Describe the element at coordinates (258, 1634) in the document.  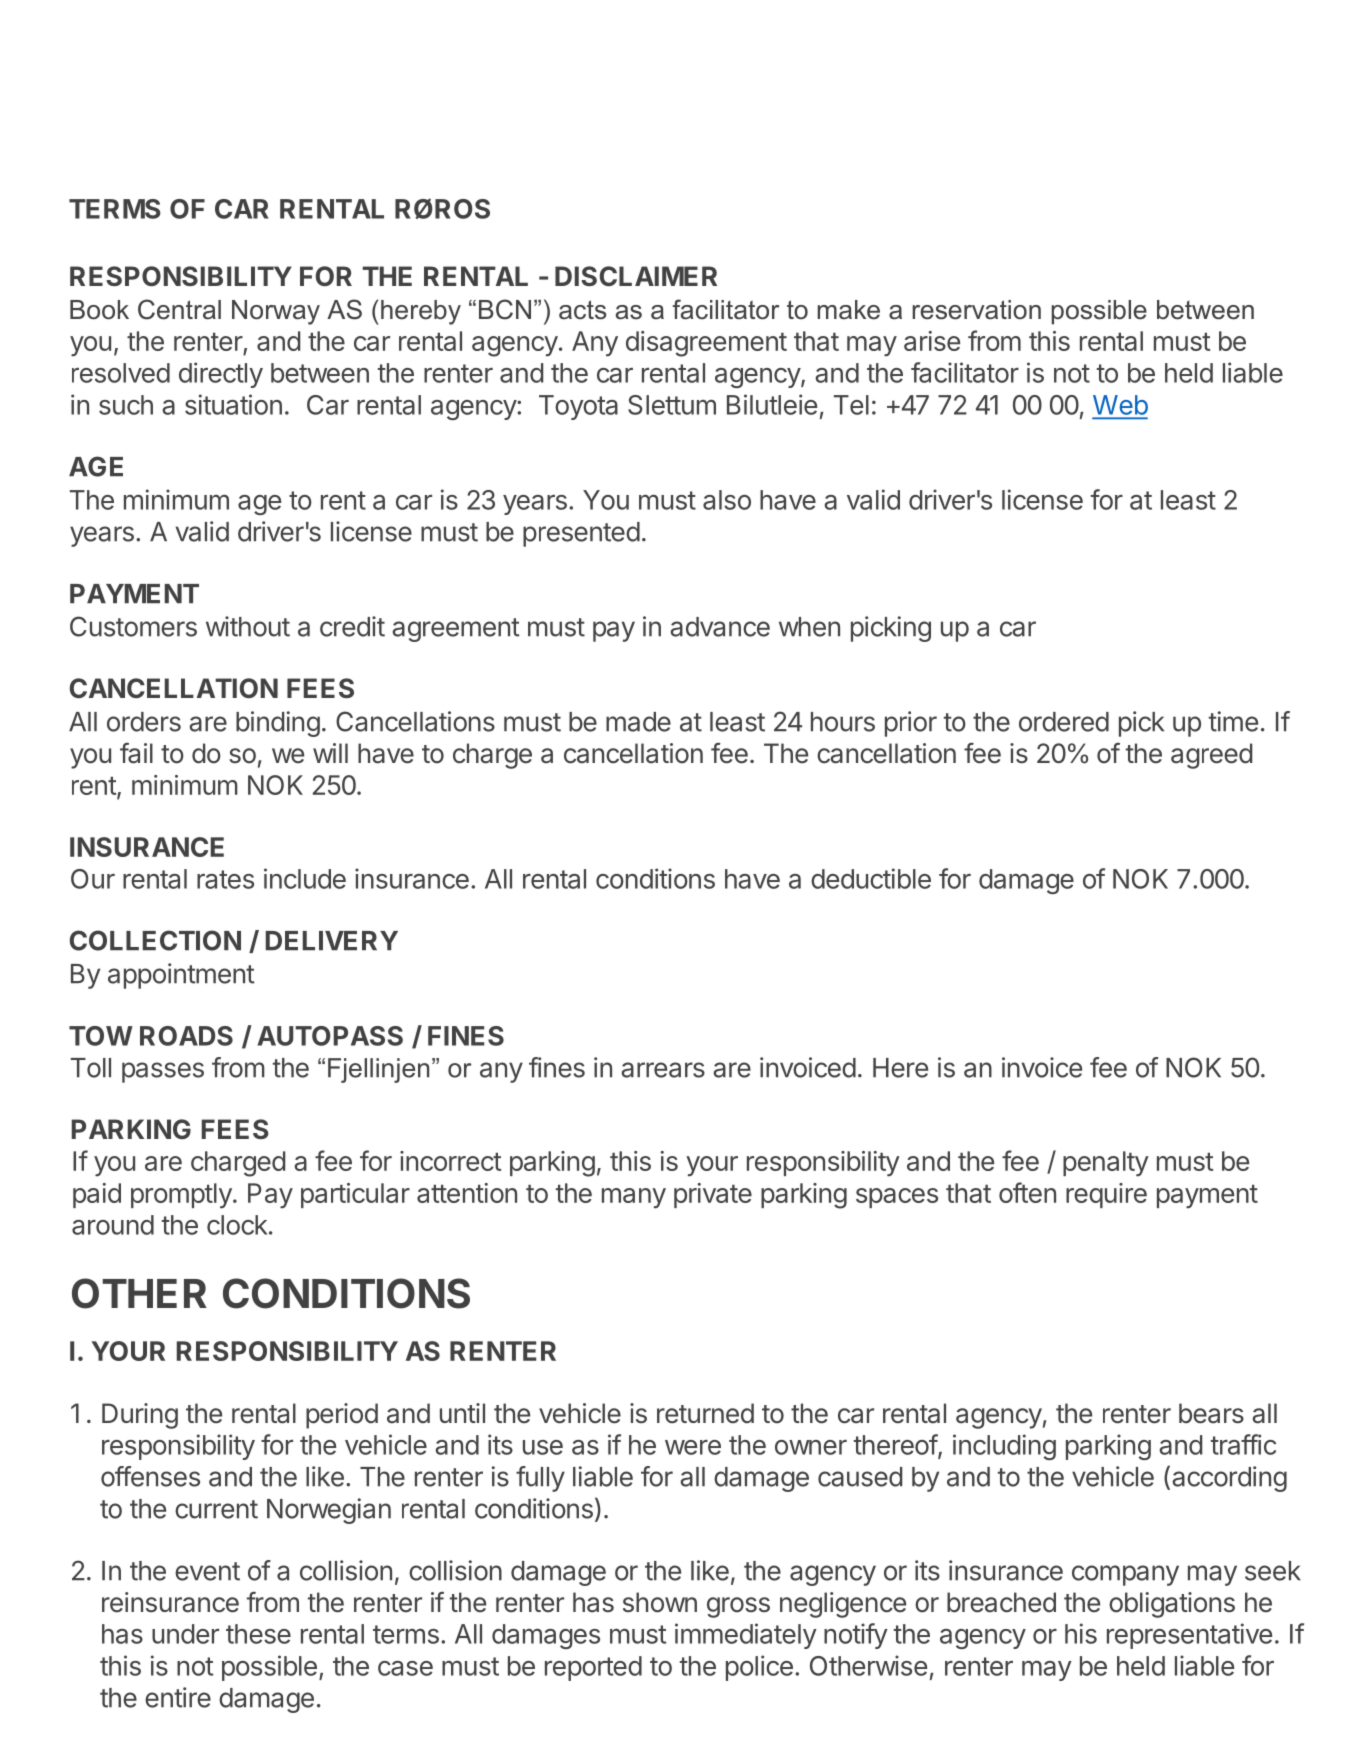
I see `these` at that location.
